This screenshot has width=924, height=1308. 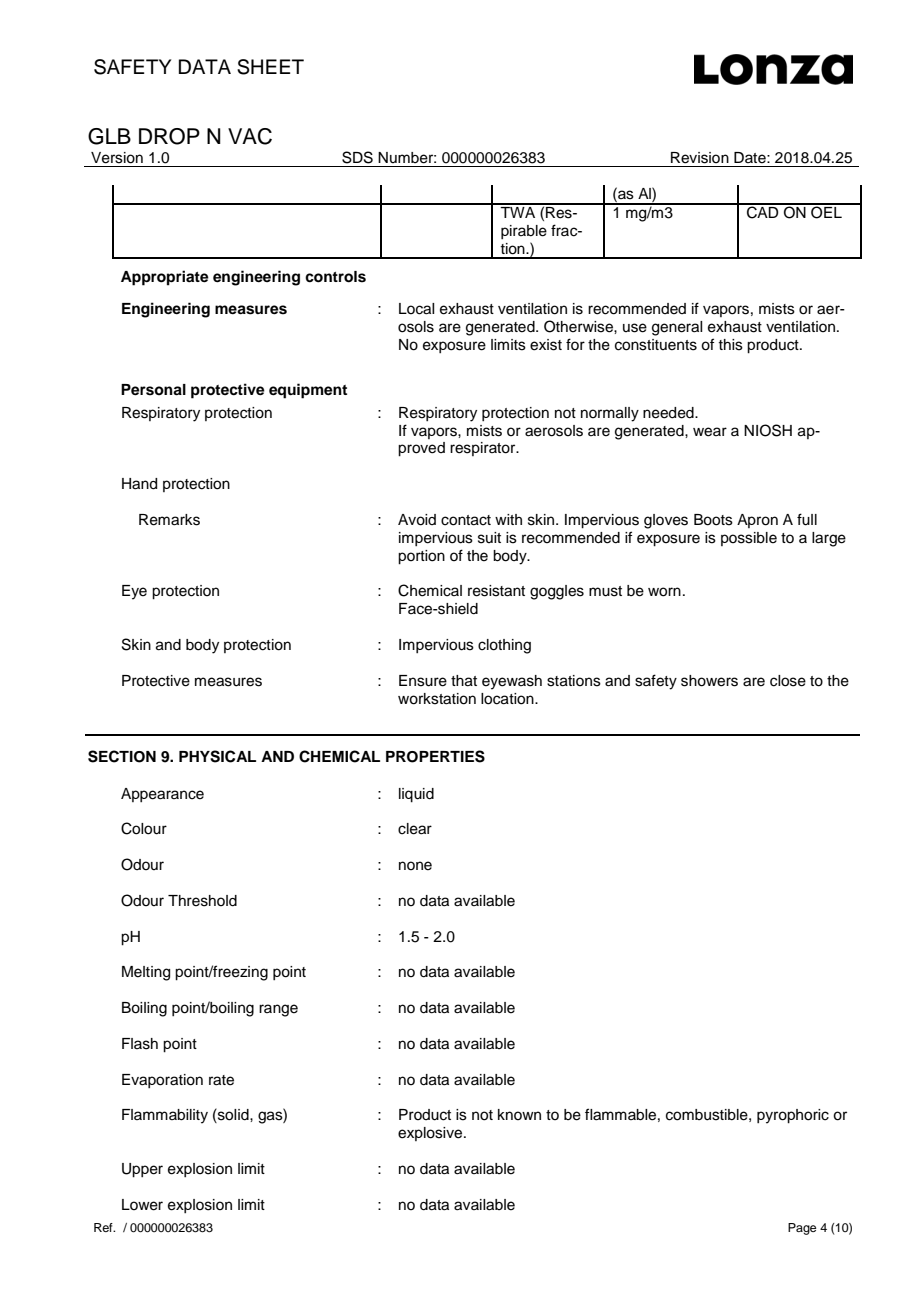 What do you see at coordinates (768, 430) in the screenshot?
I see `NIOSH` at bounding box center [768, 430].
